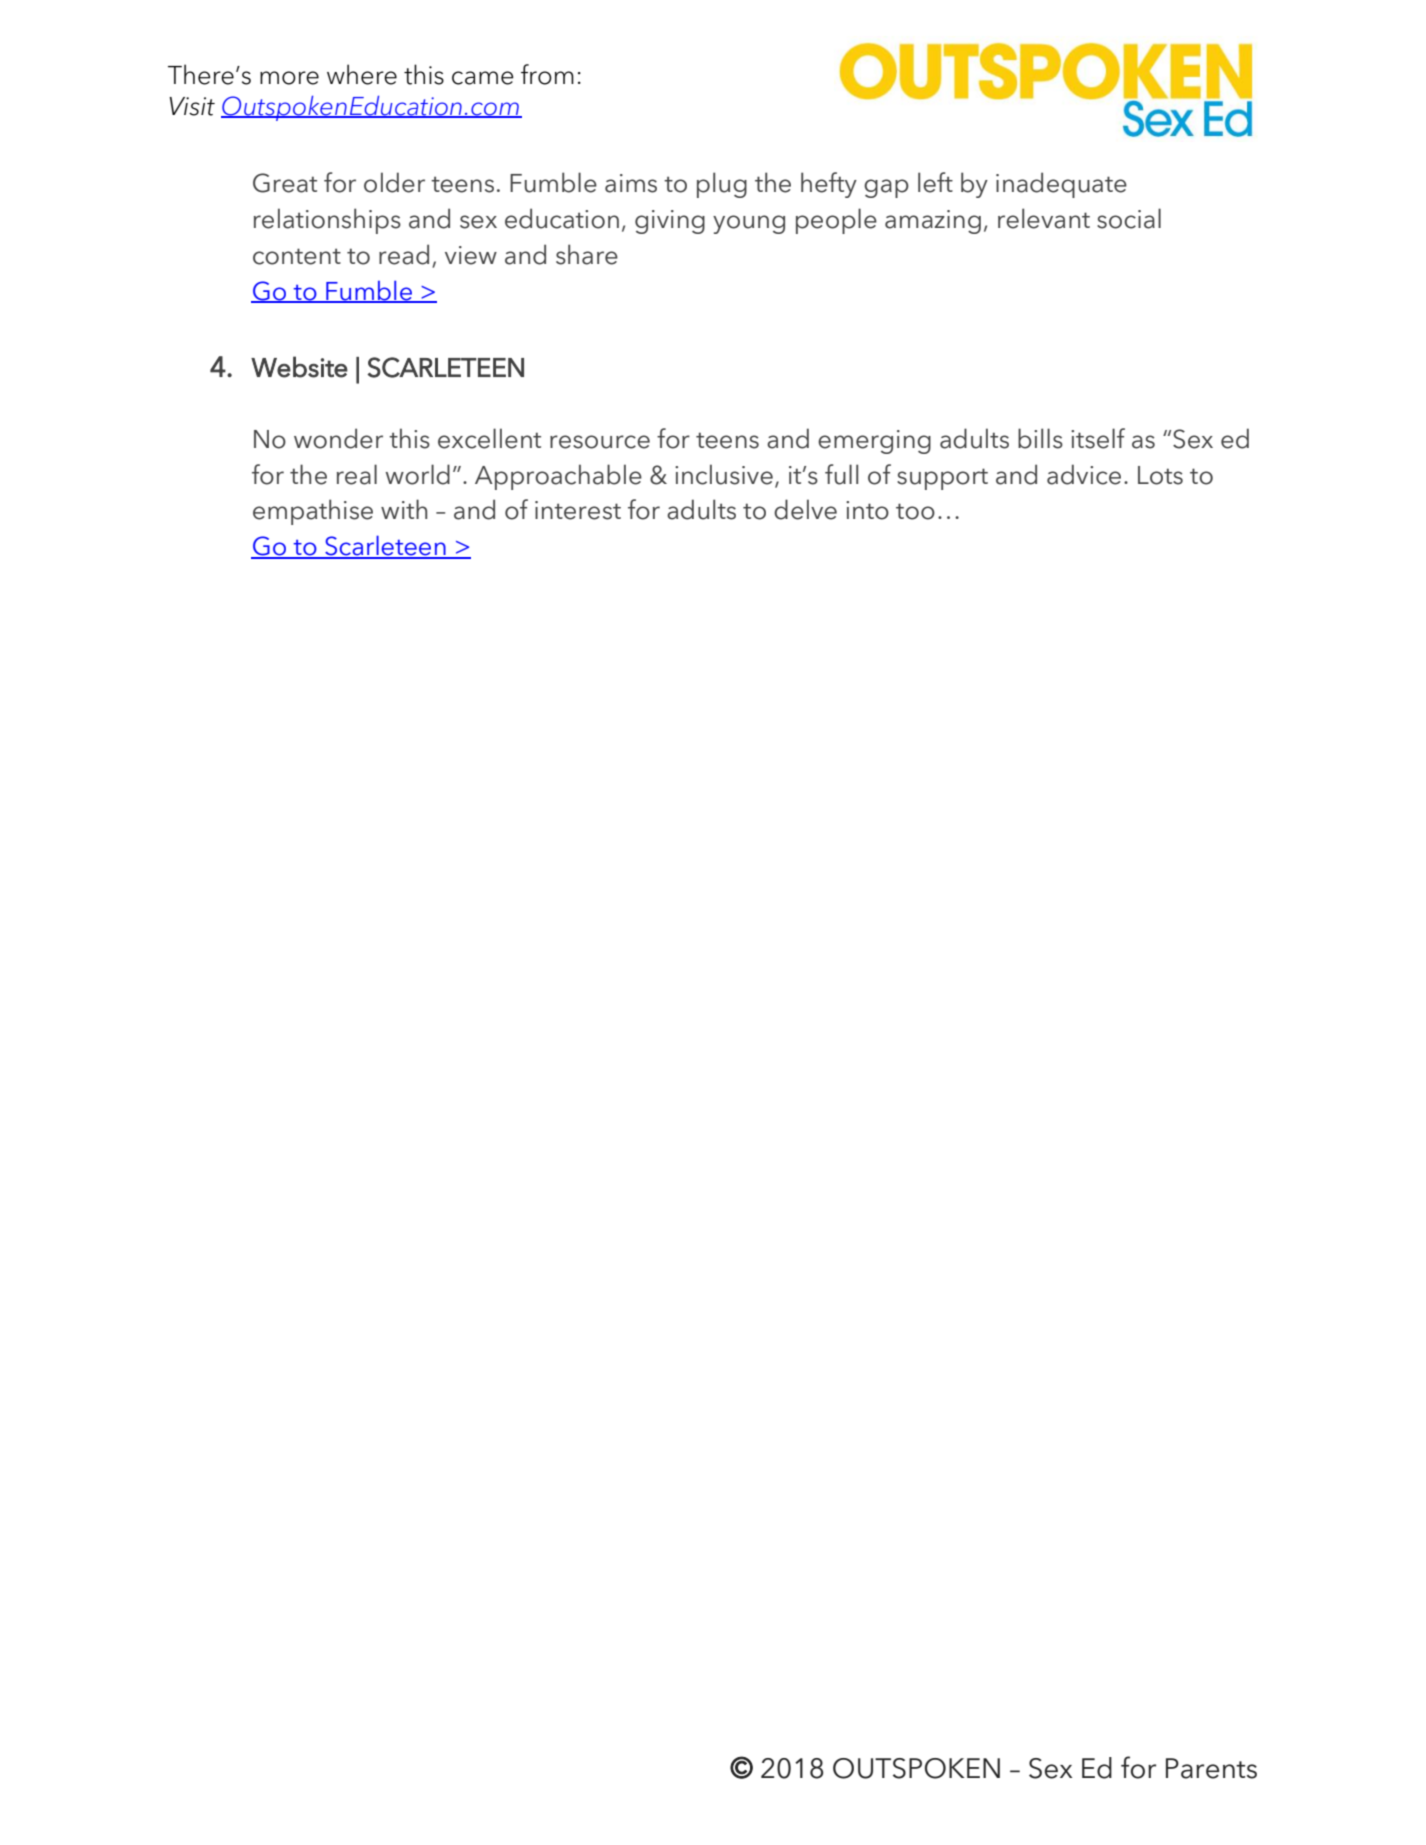 Image resolution: width=1426 pixels, height=1845 pixels. Describe the element at coordinates (805, 509) in the screenshot. I see `delve` at that location.
